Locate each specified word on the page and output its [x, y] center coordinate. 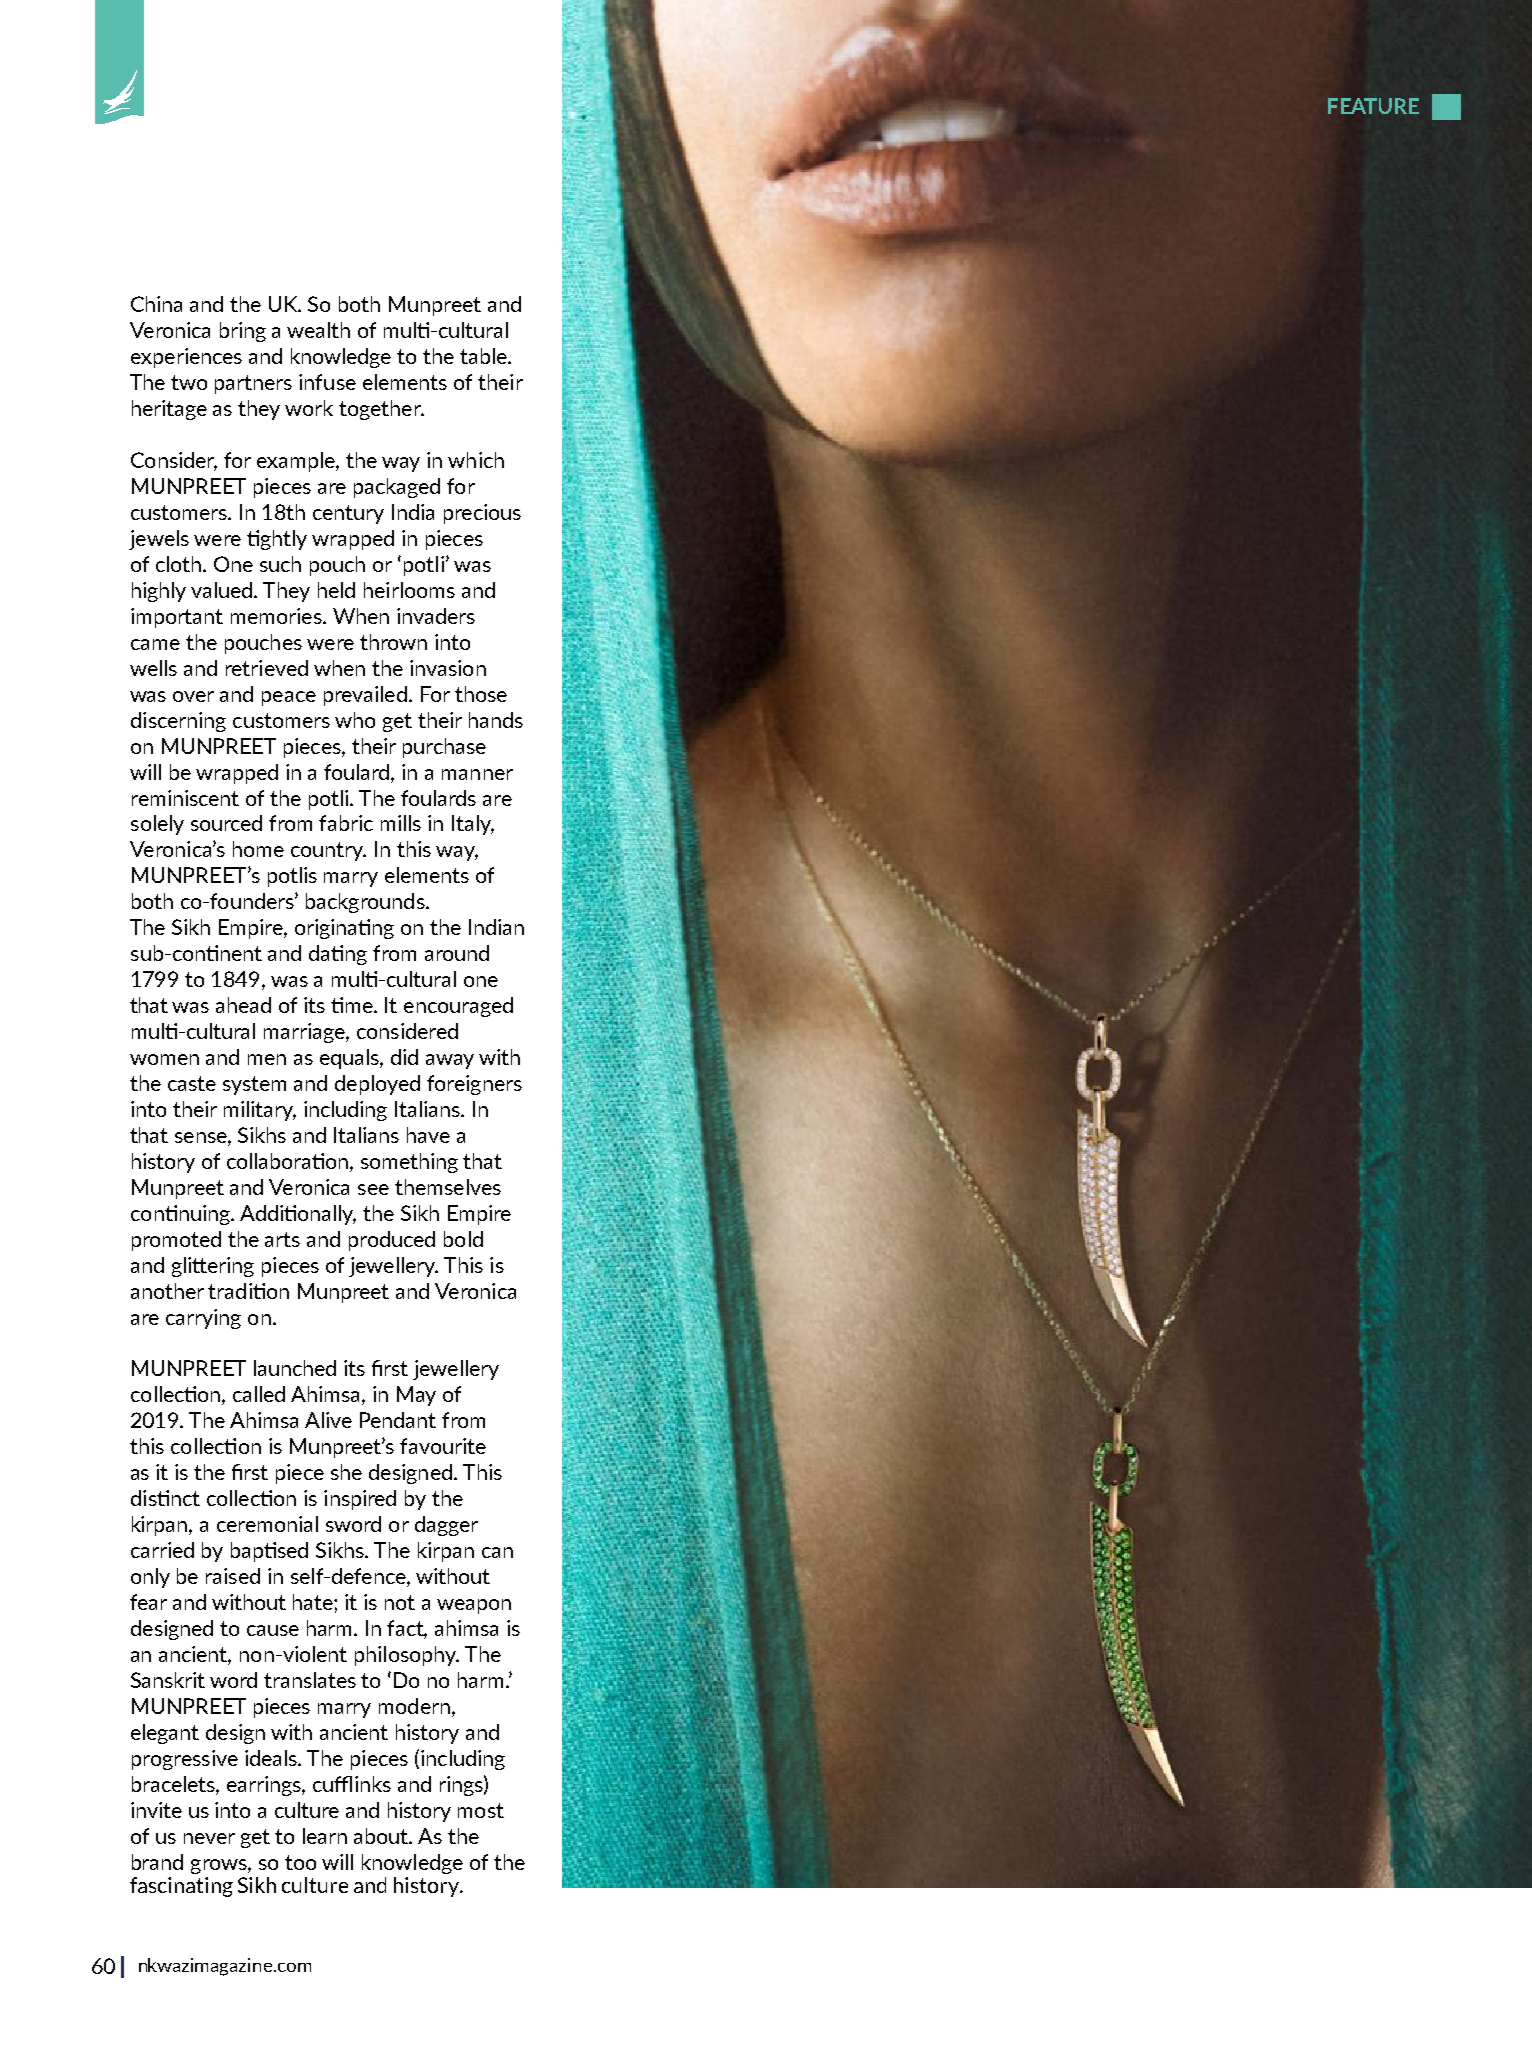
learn [325, 1836]
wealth [318, 330]
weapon [474, 1606]
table [484, 356]
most [481, 1810]
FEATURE [1373, 106]
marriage [305, 1033]
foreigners [474, 1085]
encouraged [458, 1007]
